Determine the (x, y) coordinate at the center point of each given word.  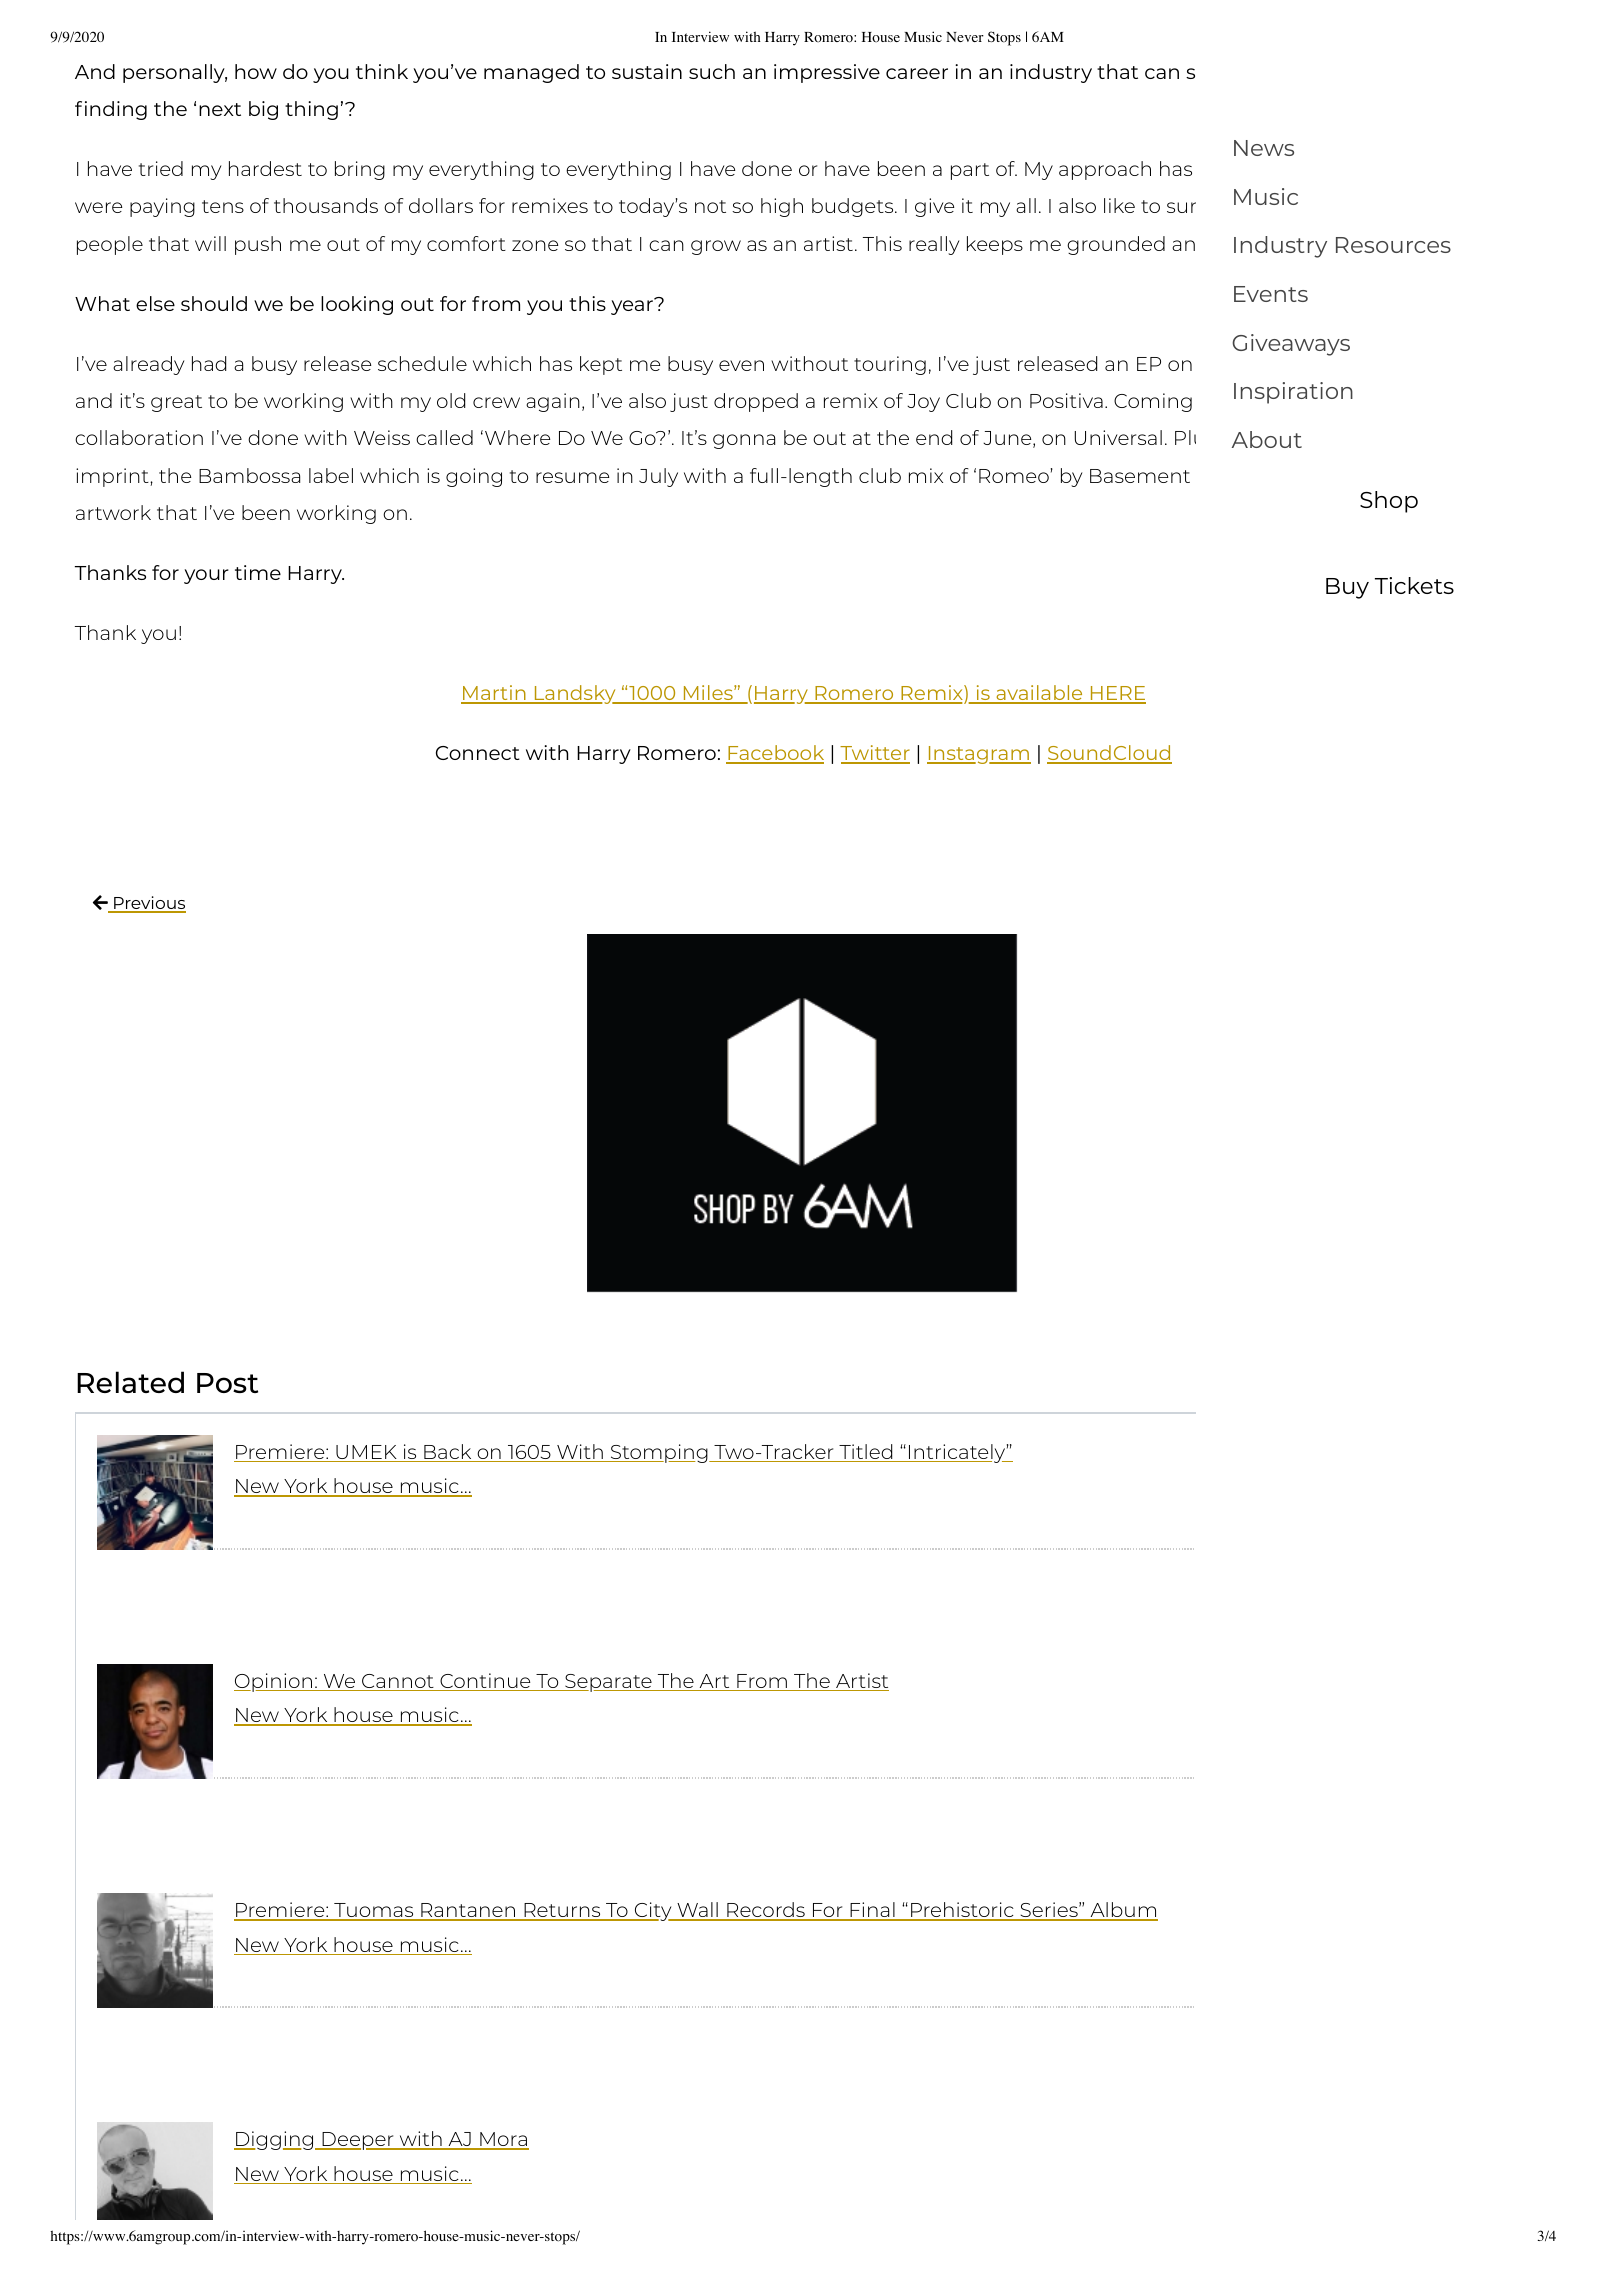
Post (227, 1383)
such (712, 71)
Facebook (775, 754)
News (1264, 148)
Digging (275, 2140)
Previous (149, 904)
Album (1123, 1911)
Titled (866, 1453)
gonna (744, 441)
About (1267, 439)
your (206, 576)
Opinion (274, 1682)
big (263, 110)
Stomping (659, 1453)
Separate (608, 1683)
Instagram (979, 755)
